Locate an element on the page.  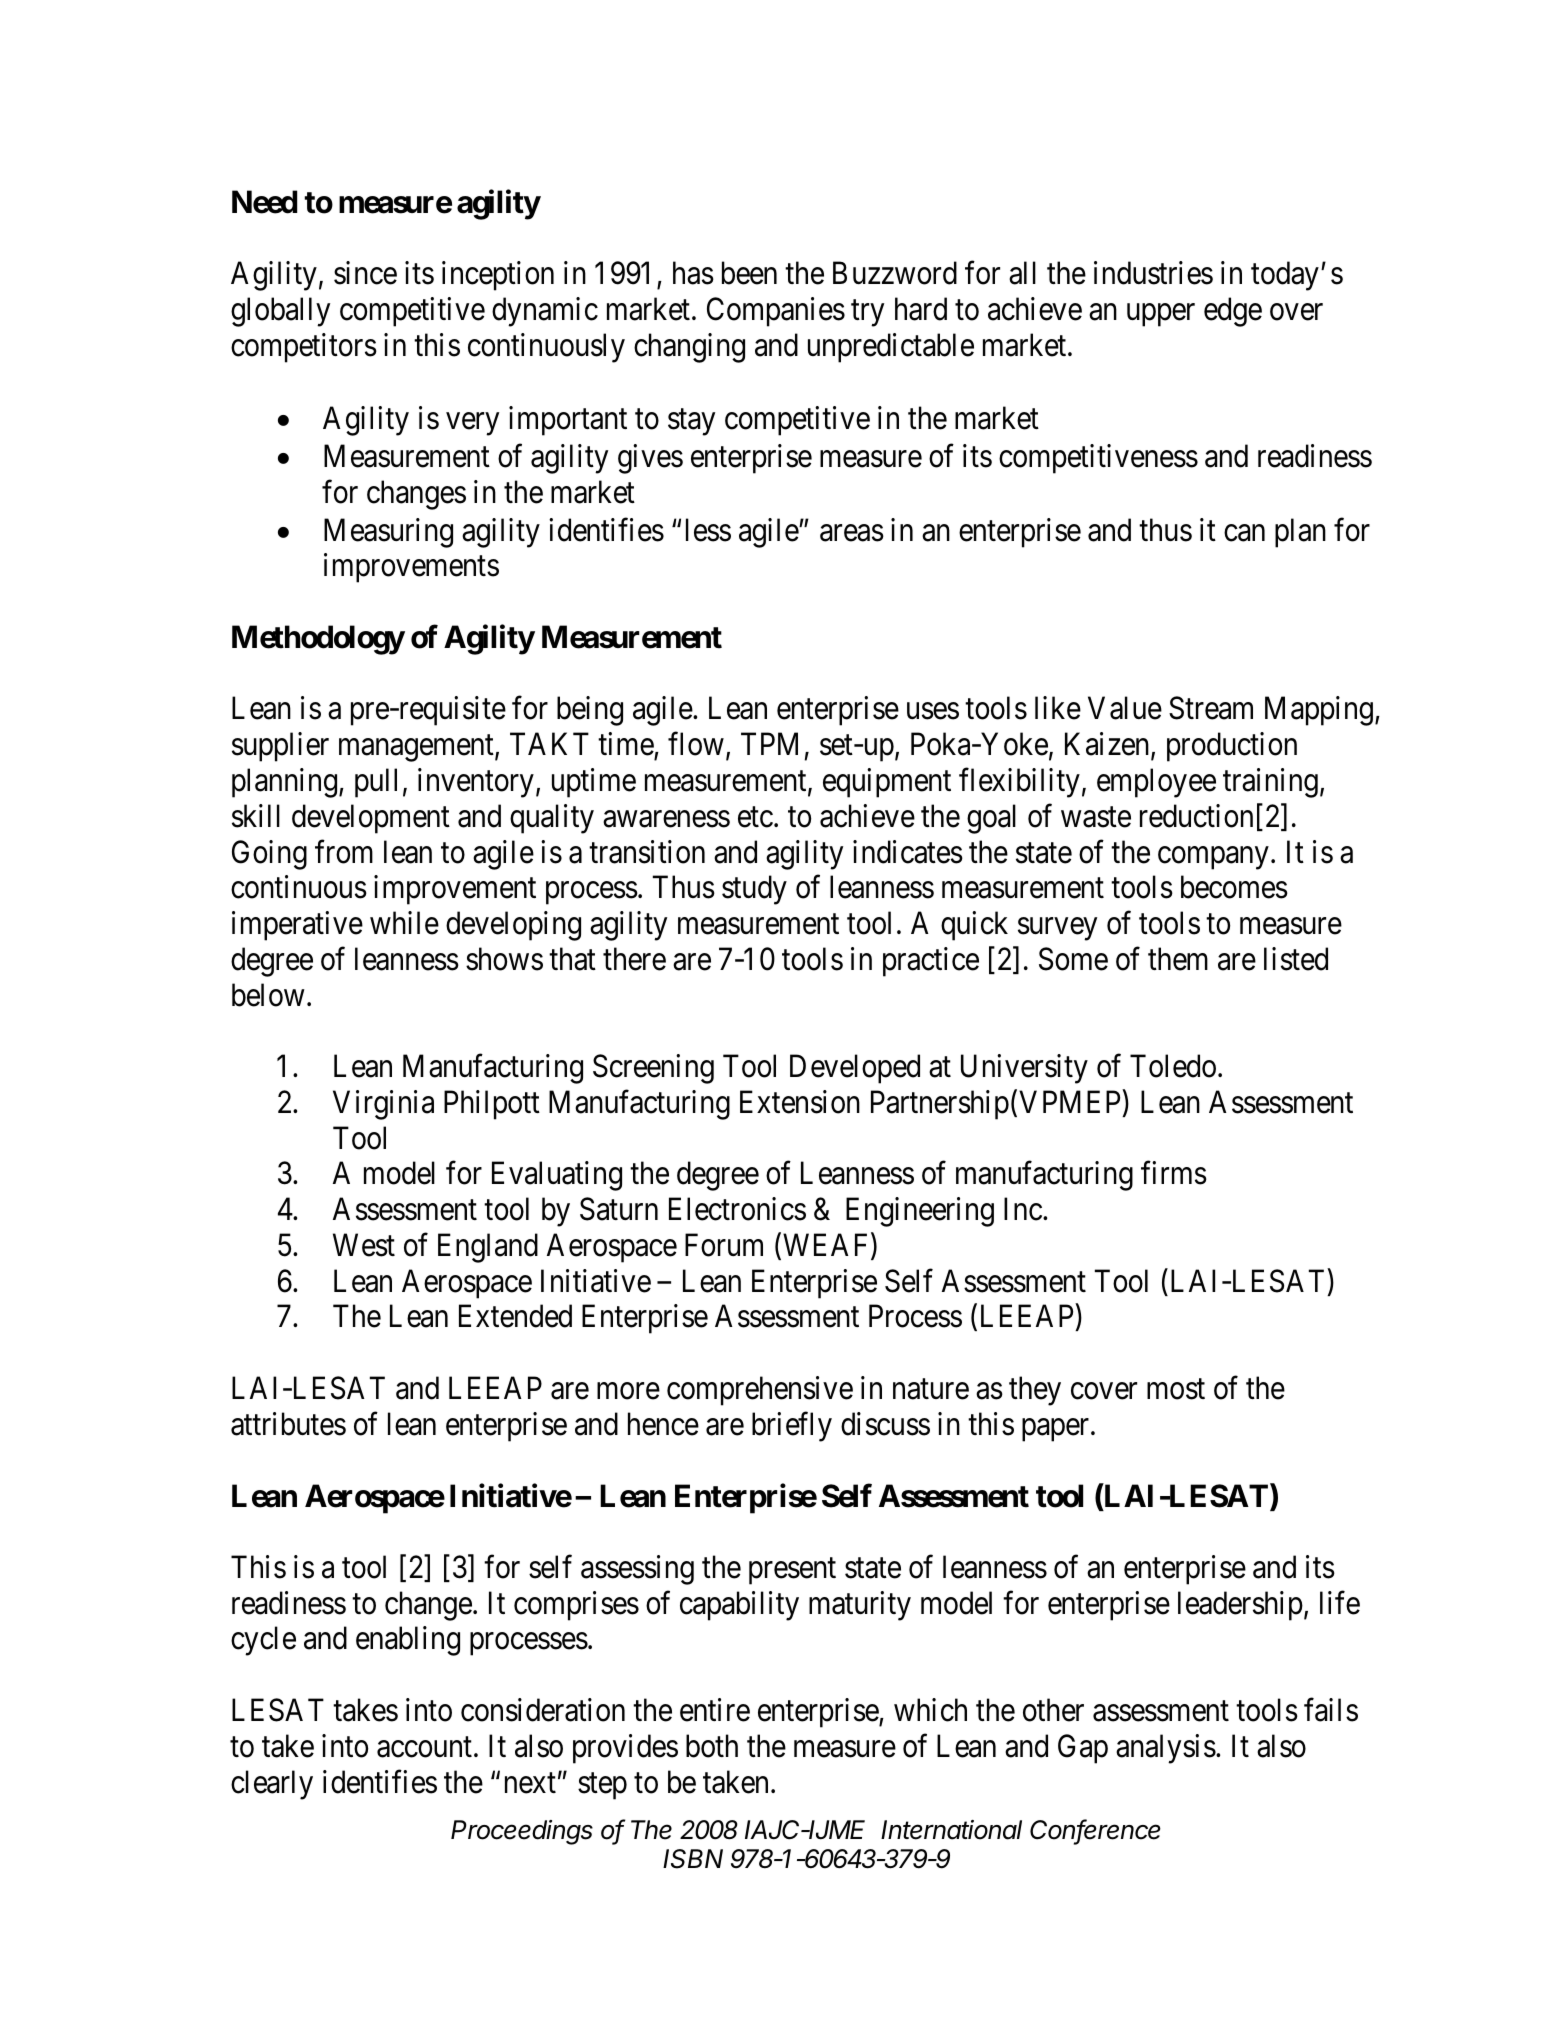
account is located at coordinates (424, 1747).
